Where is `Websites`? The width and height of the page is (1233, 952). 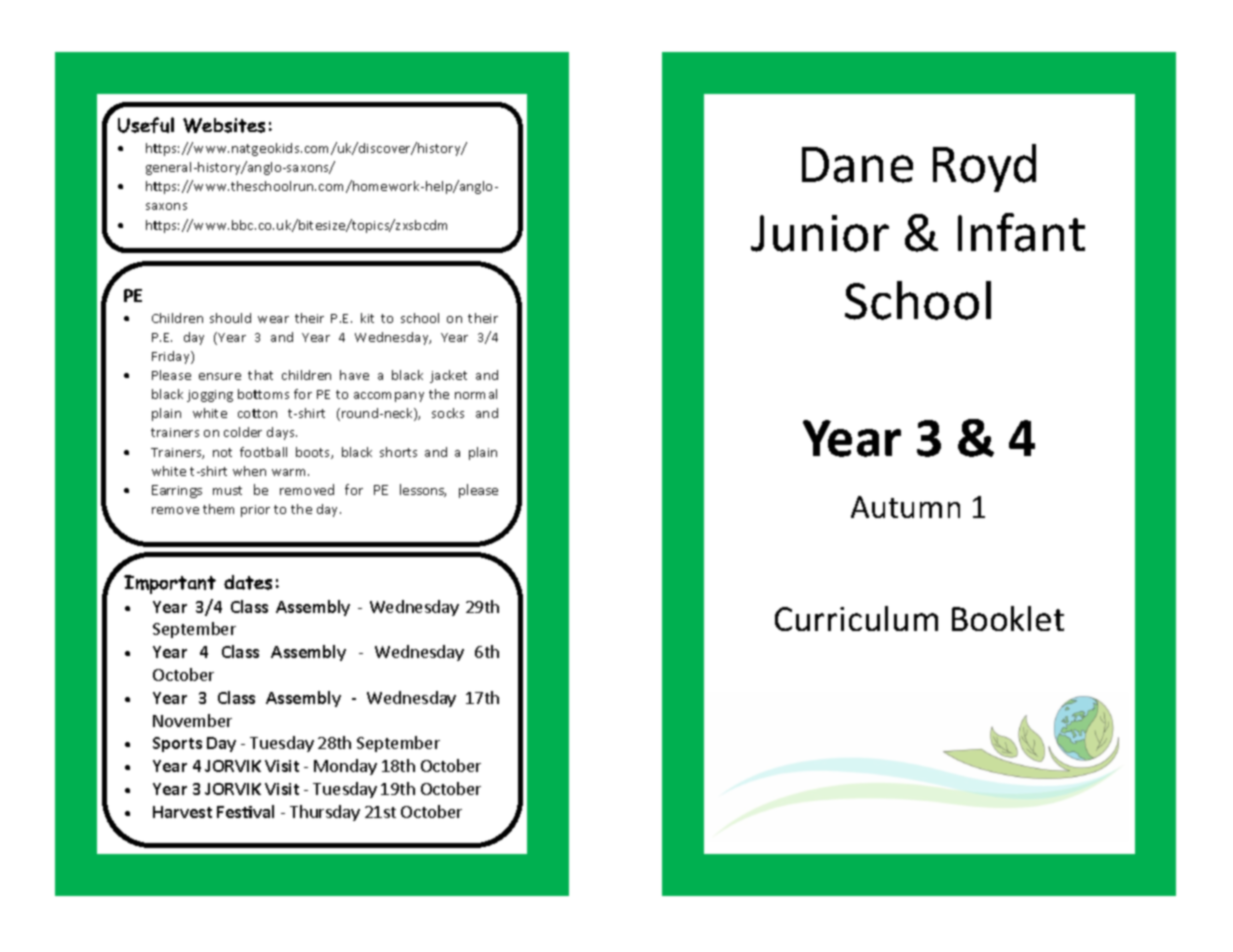 Websites is located at coordinates (224, 125).
